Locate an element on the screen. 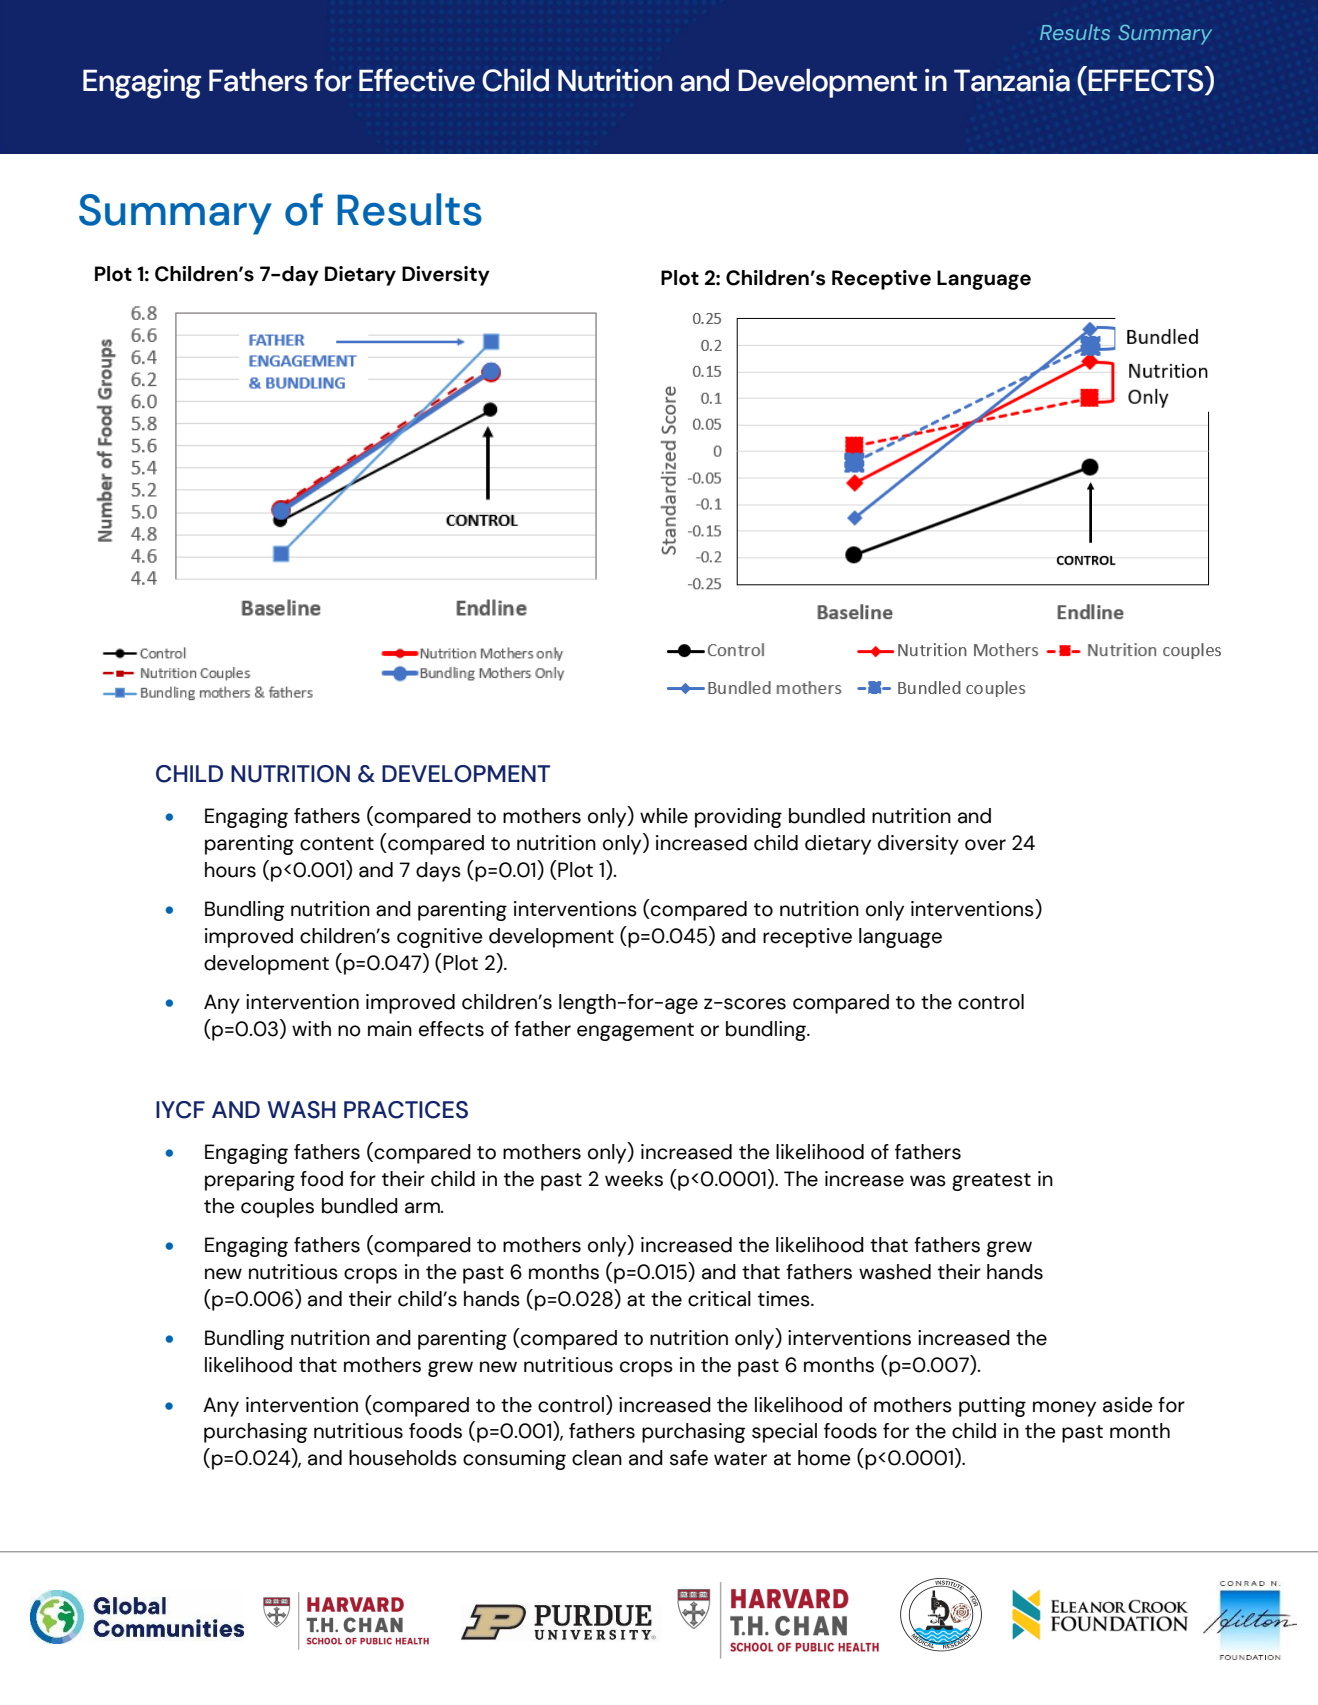  Tanzania is located at coordinates (1012, 80).
